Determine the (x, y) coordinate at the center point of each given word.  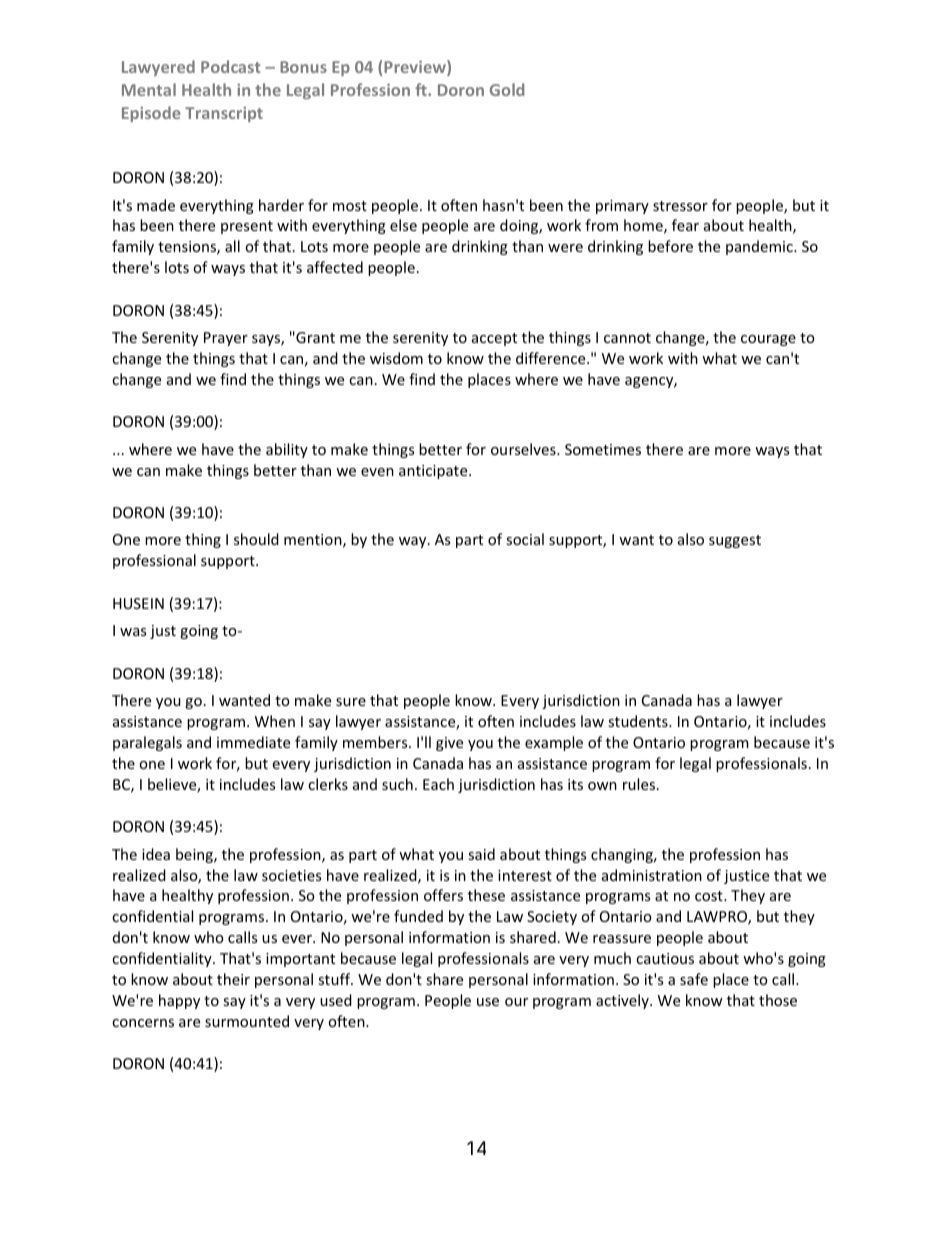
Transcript (224, 114)
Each (438, 784)
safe (694, 979)
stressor (680, 206)
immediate (253, 742)
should (256, 539)
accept (494, 339)
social (525, 539)
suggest (735, 541)
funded (418, 916)
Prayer (226, 339)
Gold (507, 89)
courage (768, 340)
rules (640, 784)
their (233, 979)
